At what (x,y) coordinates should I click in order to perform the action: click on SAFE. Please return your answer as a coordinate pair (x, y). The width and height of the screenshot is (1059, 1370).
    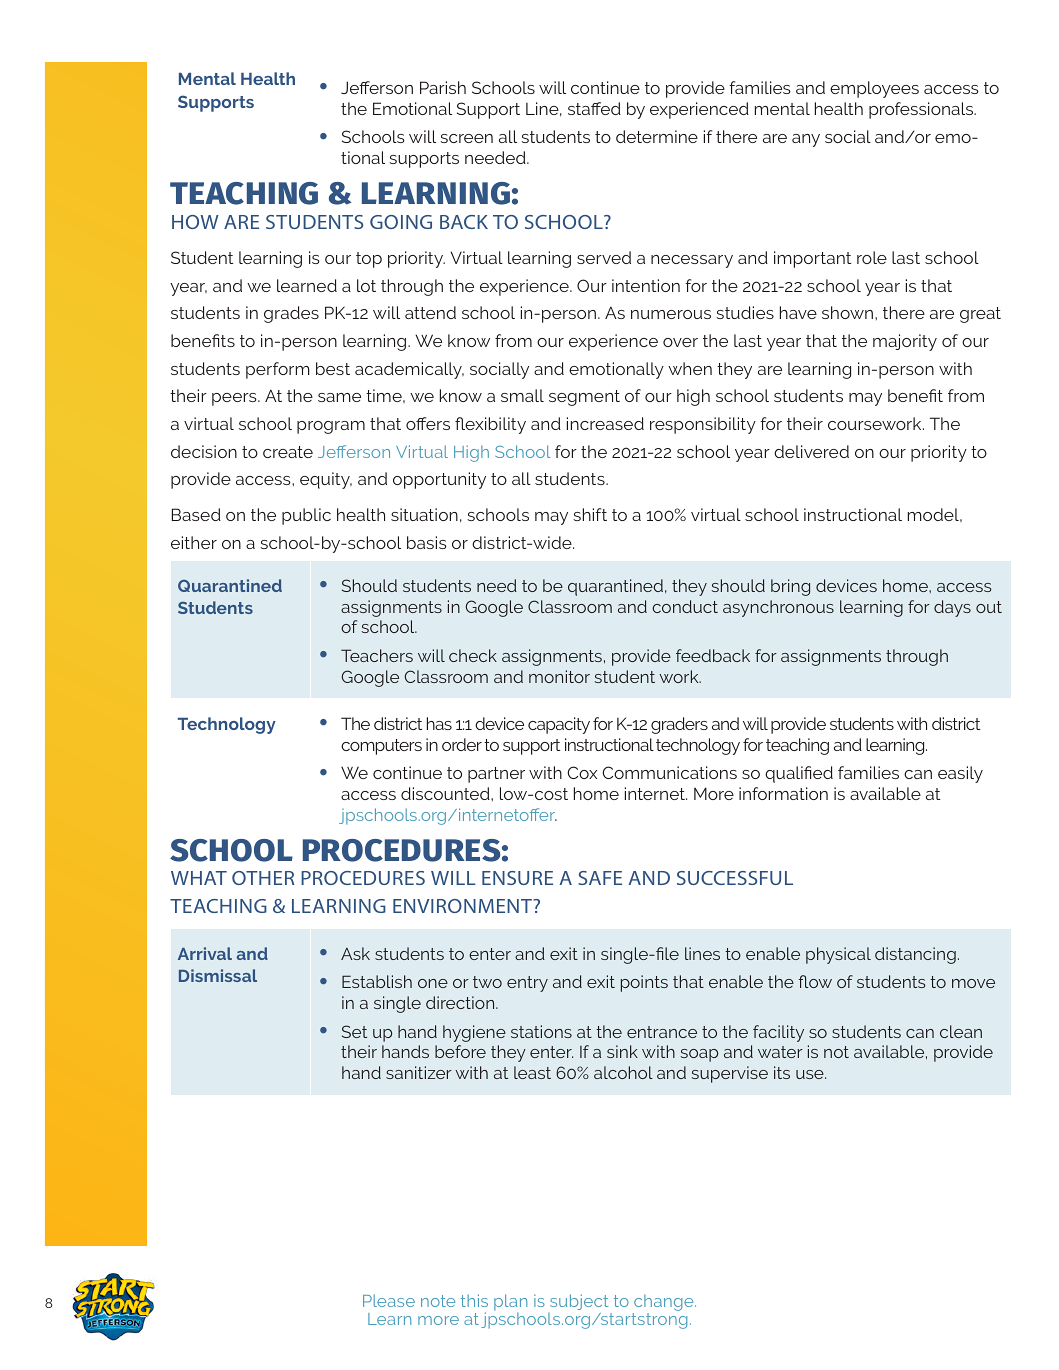
    Looking at the image, I should click on (600, 878).
